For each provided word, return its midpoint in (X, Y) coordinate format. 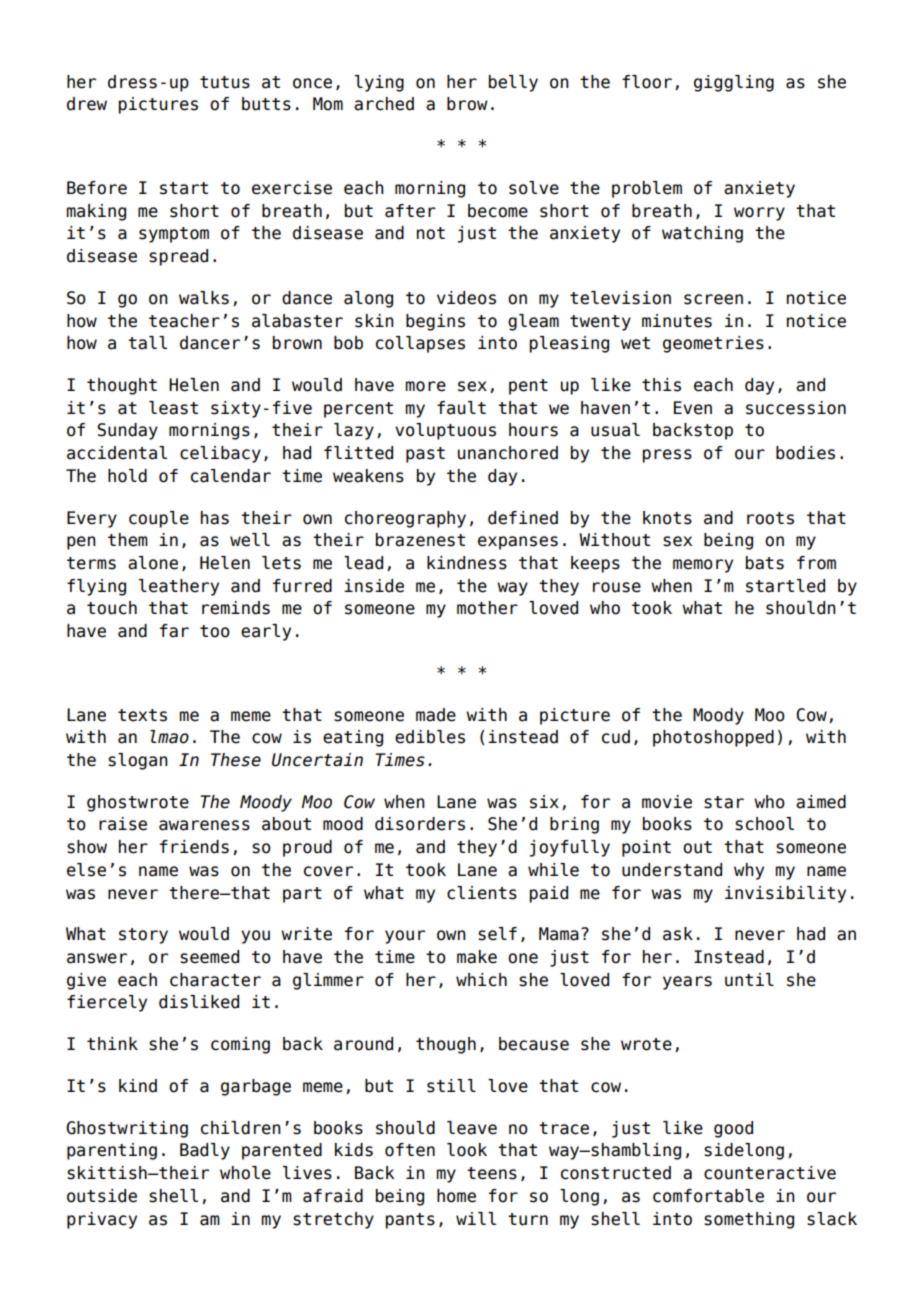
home (456, 1196)
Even (693, 408)
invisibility (785, 894)
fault (461, 408)
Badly (205, 1151)
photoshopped (713, 738)
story (143, 936)
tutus (225, 82)
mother (487, 608)
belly (513, 83)
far (174, 631)
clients (482, 893)
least (173, 408)
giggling (734, 83)
